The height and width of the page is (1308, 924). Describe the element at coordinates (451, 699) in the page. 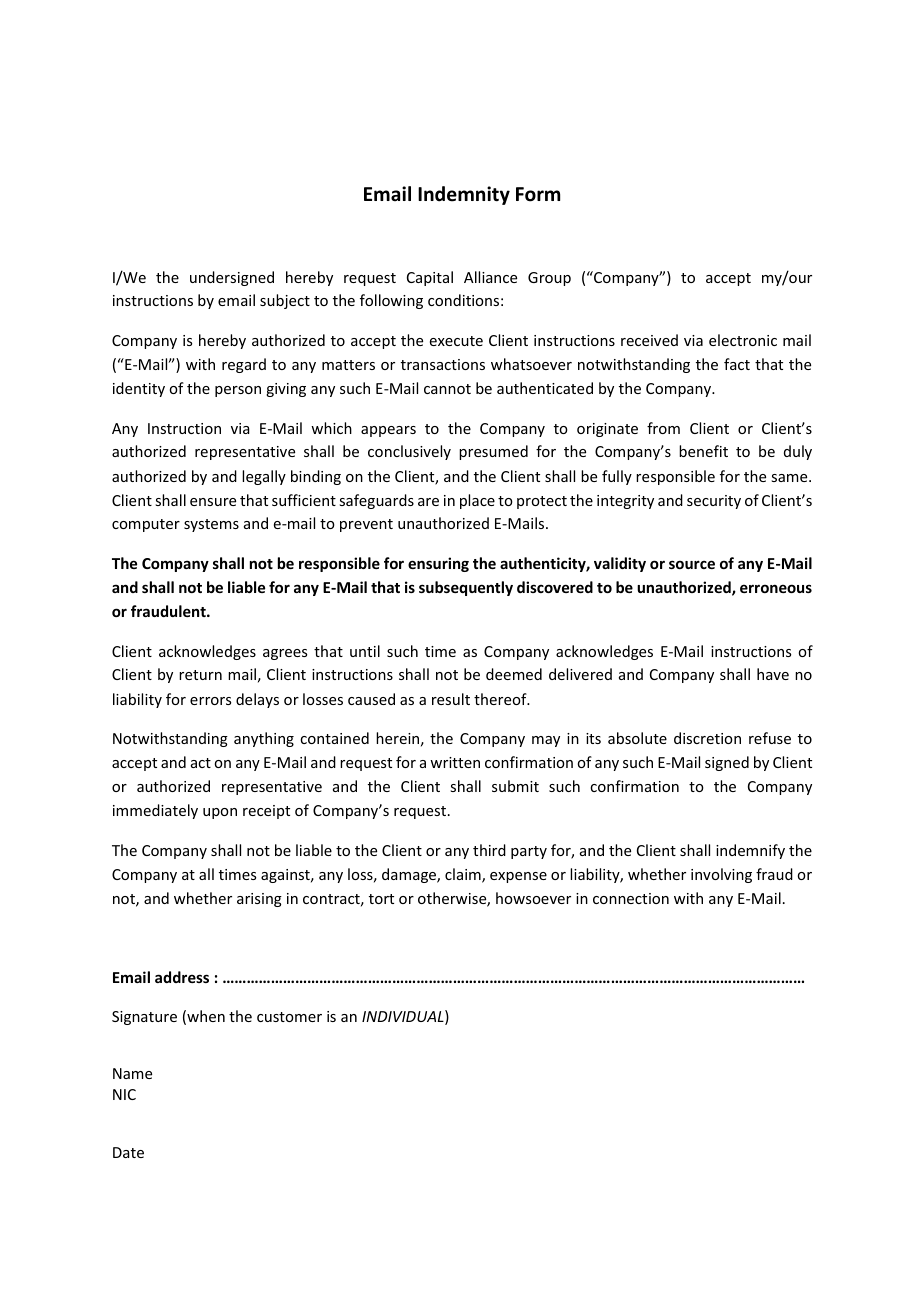

I see `result` at that location.
